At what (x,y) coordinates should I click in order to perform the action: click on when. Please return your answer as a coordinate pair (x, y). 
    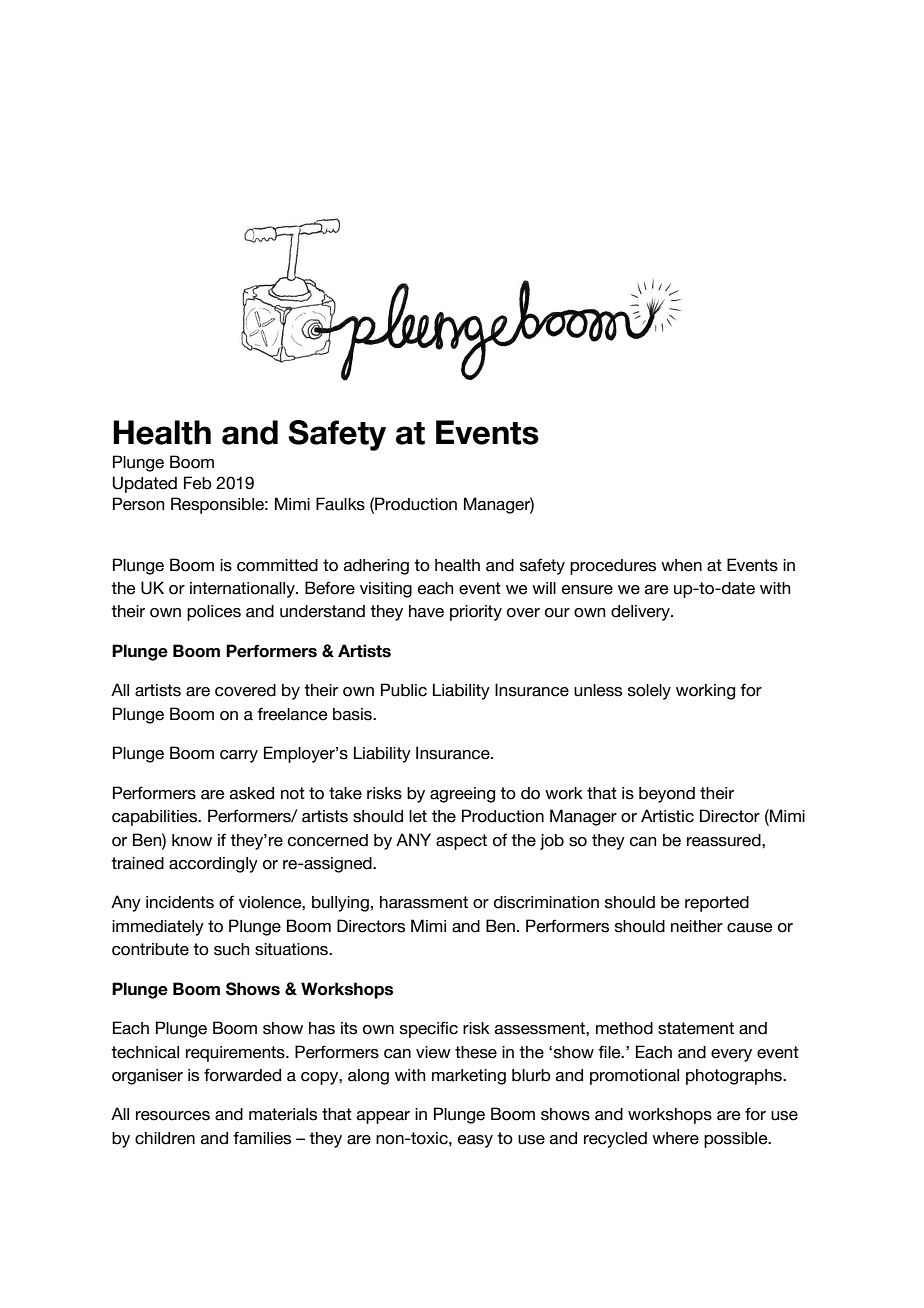
    Looking at the image, I should click on (681, 565).
